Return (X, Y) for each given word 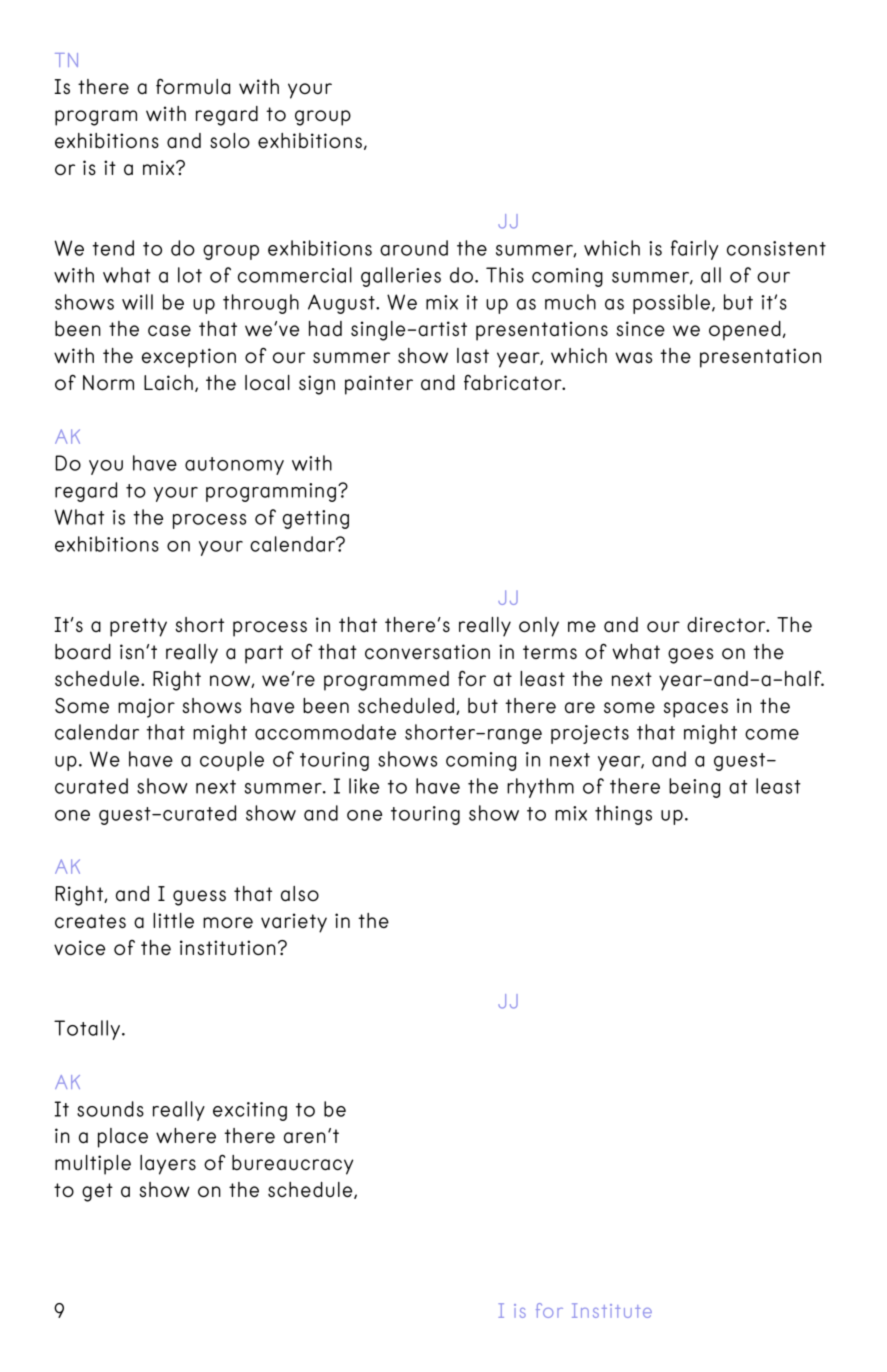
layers (168, 1165)
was (633, 357)
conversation (427, 652)
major (146, 708)
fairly (694, 250)
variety (294, 923)
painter (379, 385)
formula (193, 86)
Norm (108, 383)
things (623, 815)
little (173, 921)
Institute (612, 1310)
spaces (696, 710)
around (414, 248)
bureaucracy (292, 1165)
